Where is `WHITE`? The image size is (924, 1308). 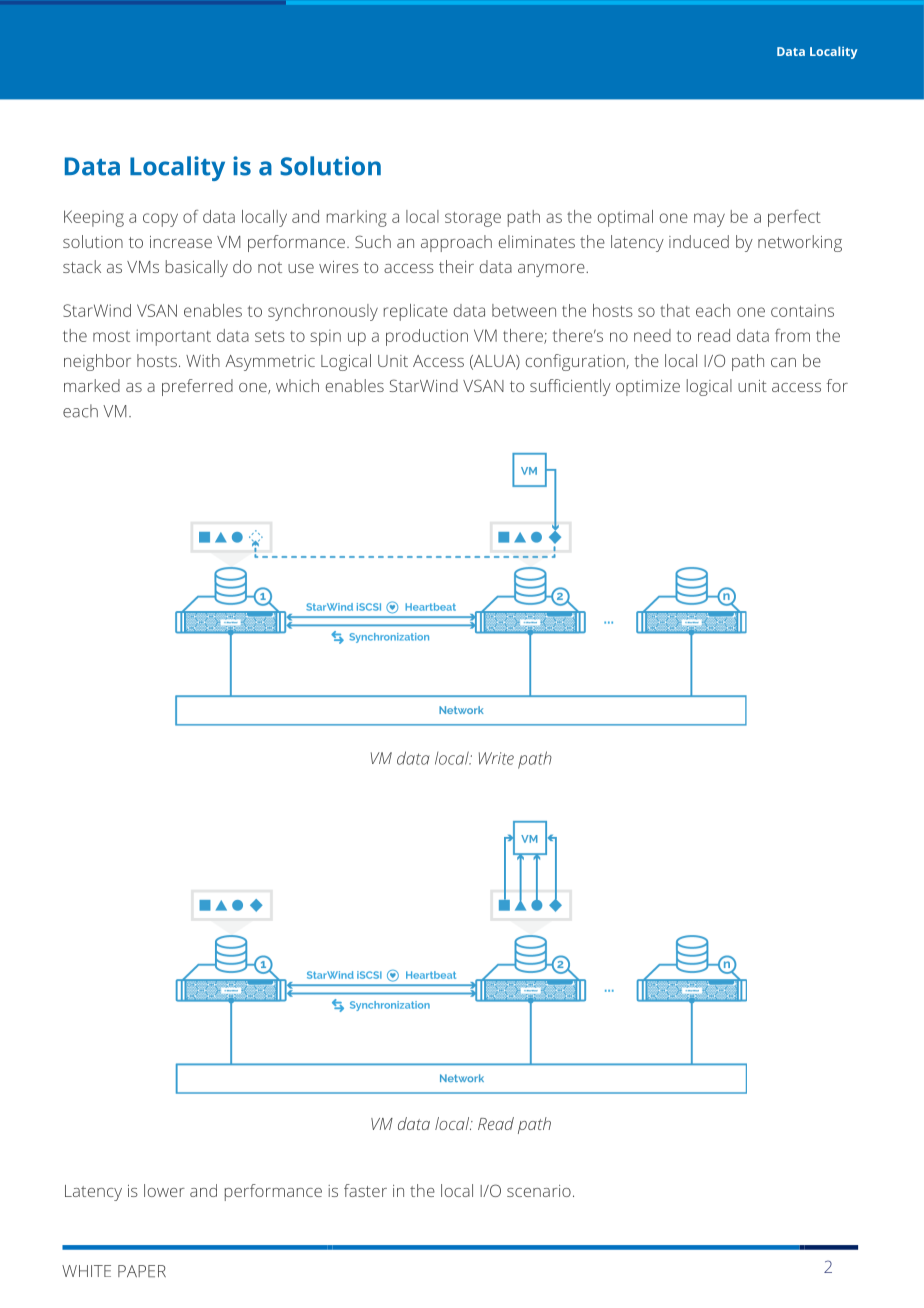 WHITE is located at coordinates (86, 1271).
